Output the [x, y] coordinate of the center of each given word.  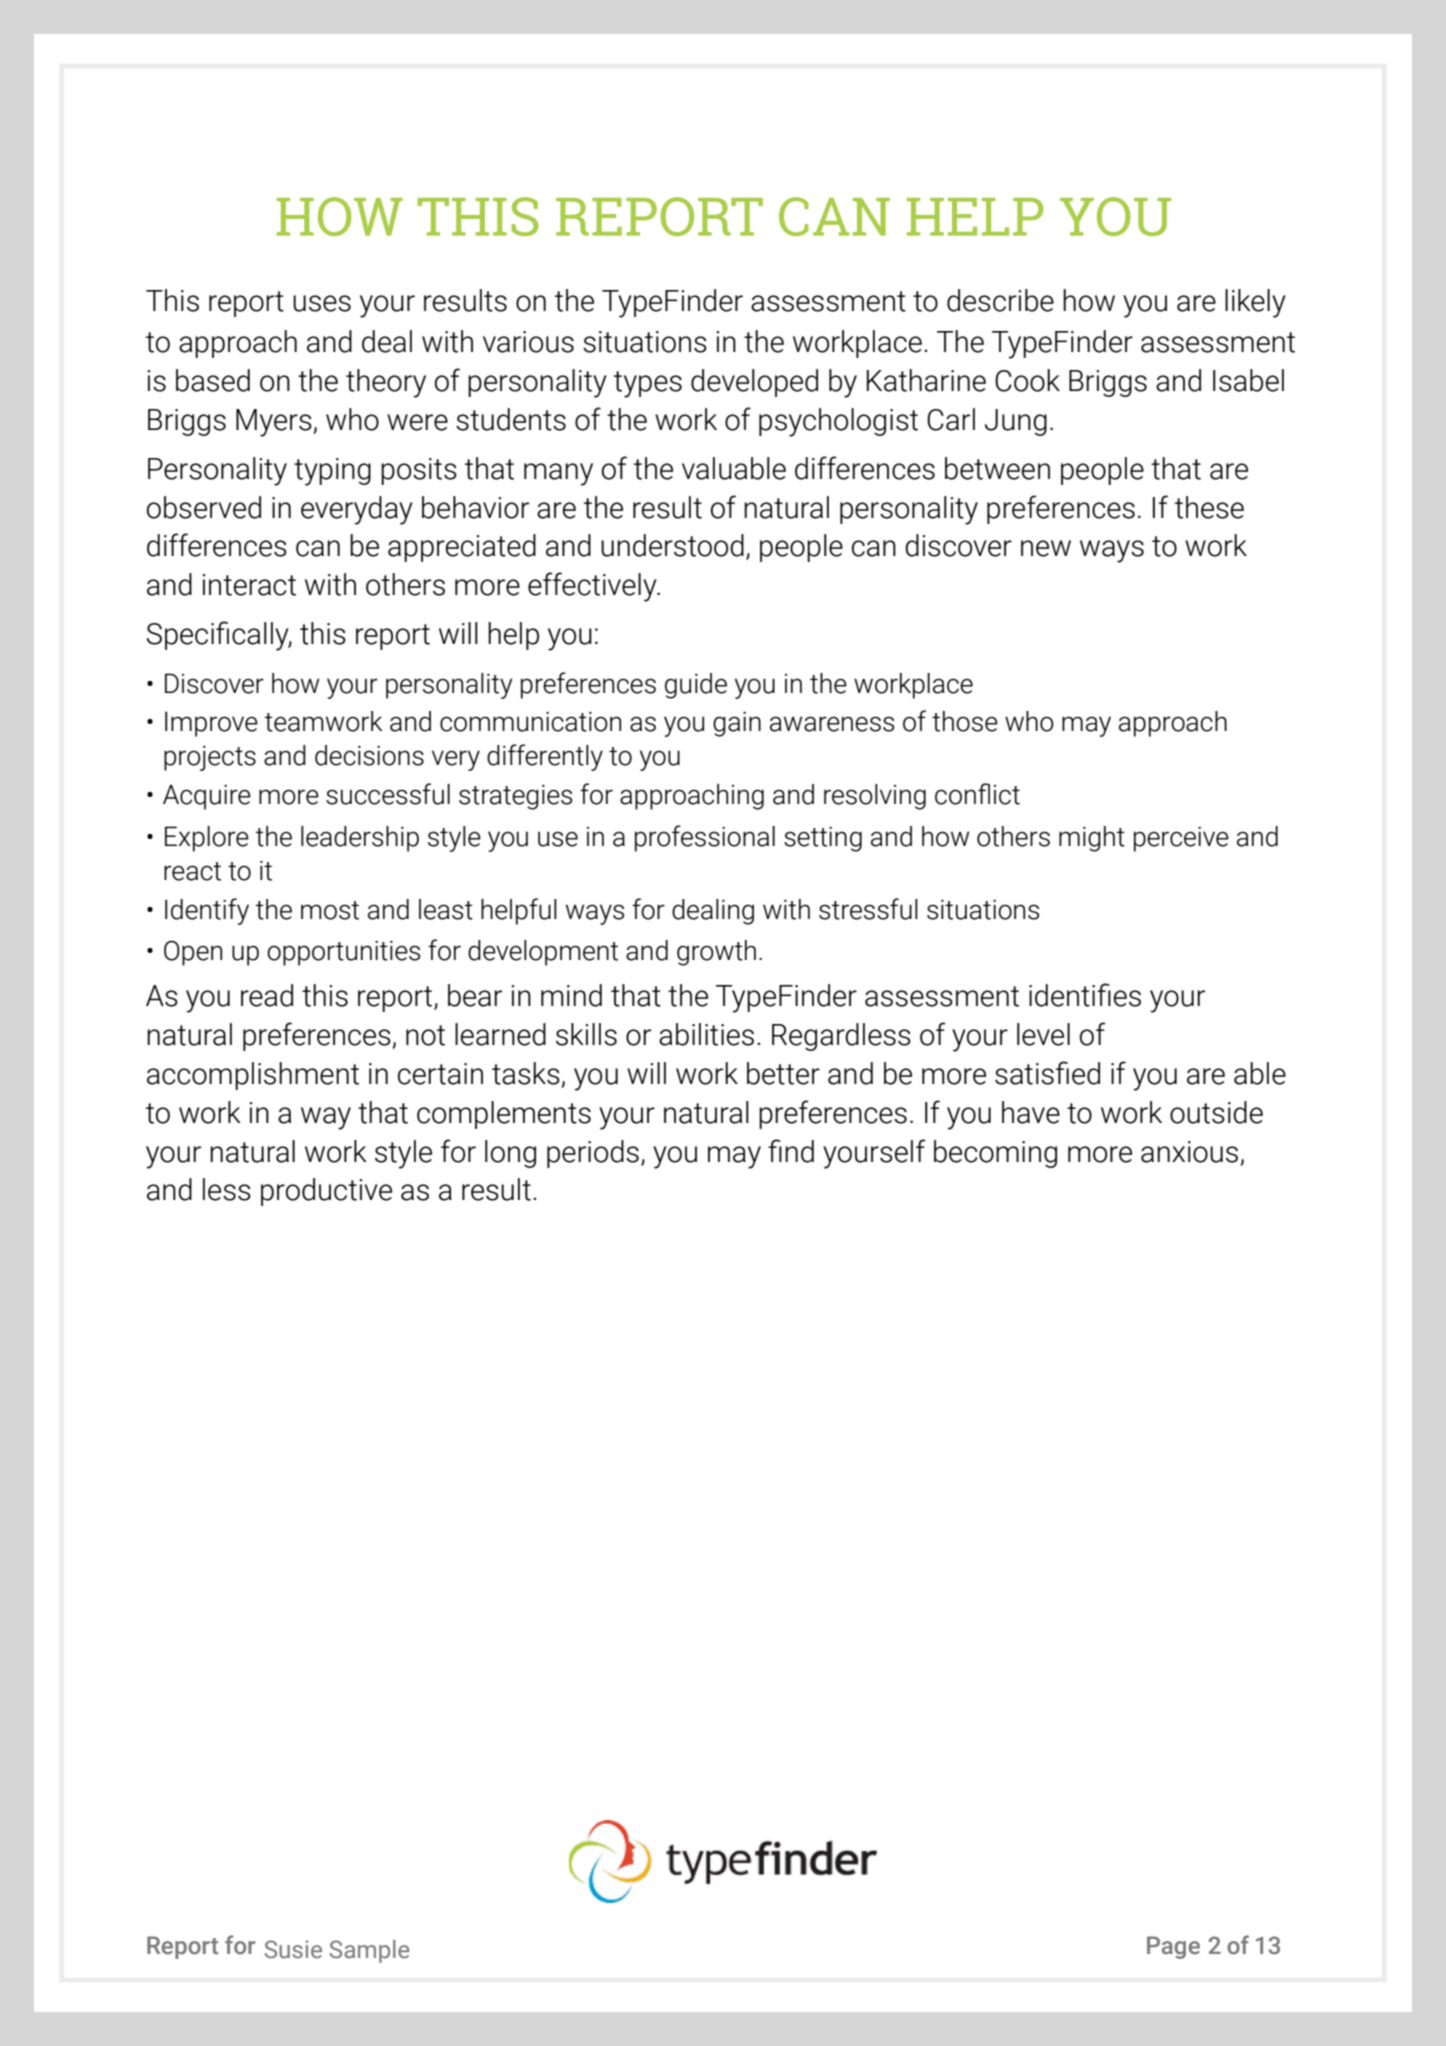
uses [322, 303]
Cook [1027, 380]
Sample [370, 1951]
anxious [1189, 1152]
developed [754, 383]
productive [326, 1192]
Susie [293, 1949]
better [783, 1073]
